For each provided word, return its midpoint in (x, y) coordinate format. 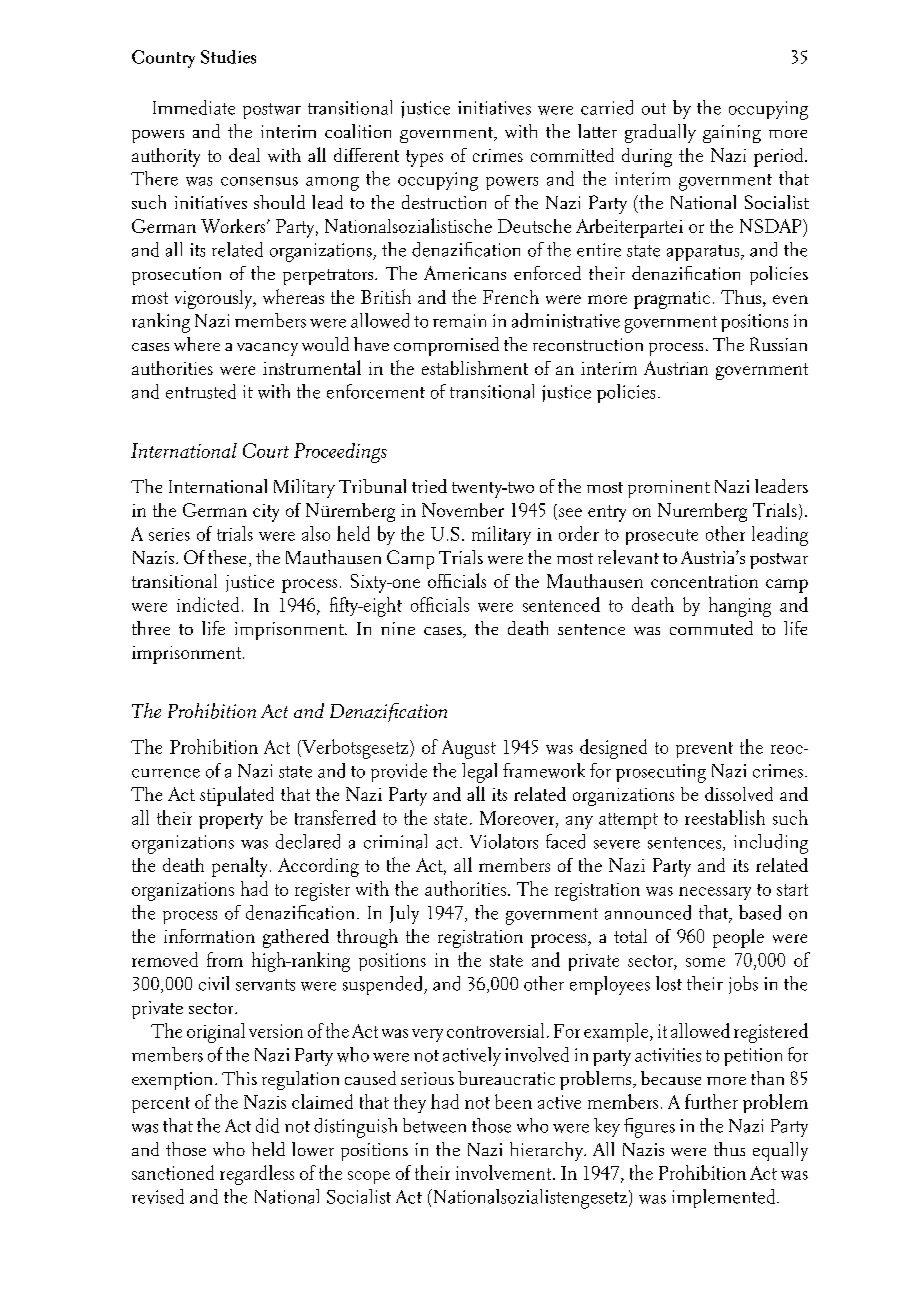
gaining (732, 134)
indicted (208, 604)
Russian (778, 344)
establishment (475, 368)
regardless (257, 1175)
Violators (504, 841)
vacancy (267, 349)
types (424, 158)
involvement (505, 1172)
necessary (715, 893)
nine (398, 628)
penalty (239, 867)
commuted (711, 628)
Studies (228, 57)
